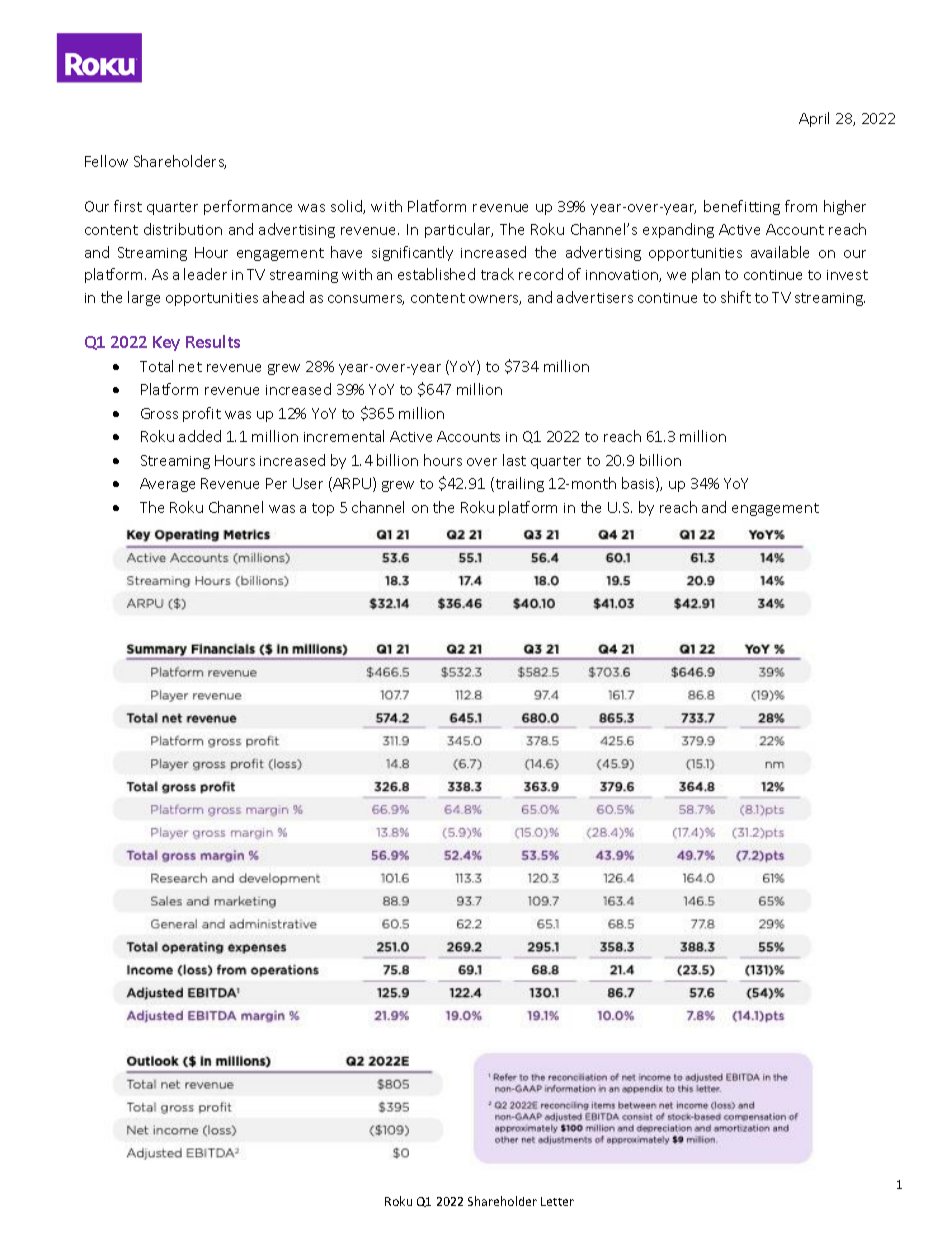  Describe the element at coordinates (514, 460) in the page. I see `last` at that location.
